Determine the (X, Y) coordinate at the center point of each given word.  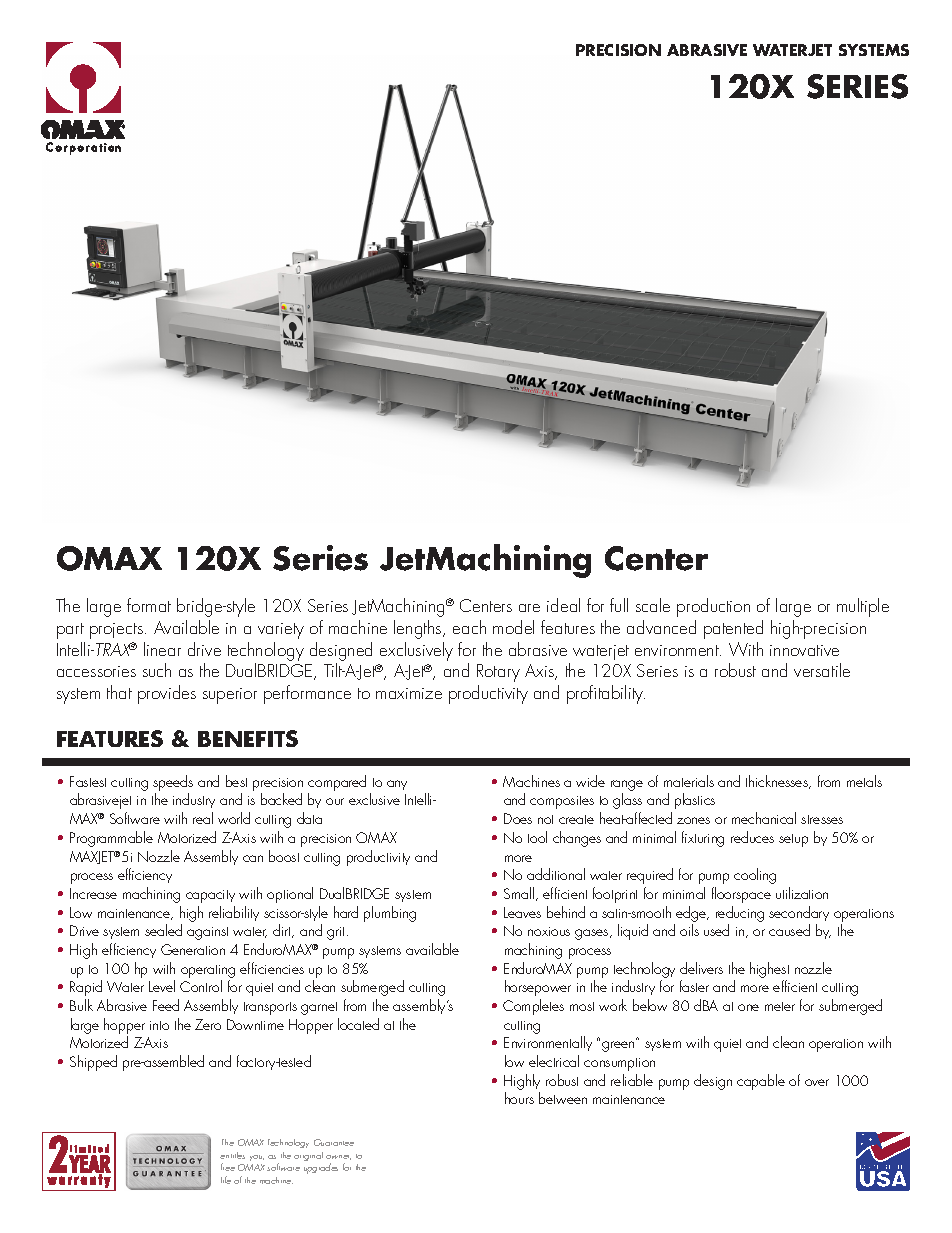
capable (761, 1082)
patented (733, 629)
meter (780, 1006)
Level (162, 986)
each (469, 627)
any (397, 785)
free (228, 1167)
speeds (173, 784)
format (149, 605)
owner (338, 1157)
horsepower (538, 988)
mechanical (764, 818)
